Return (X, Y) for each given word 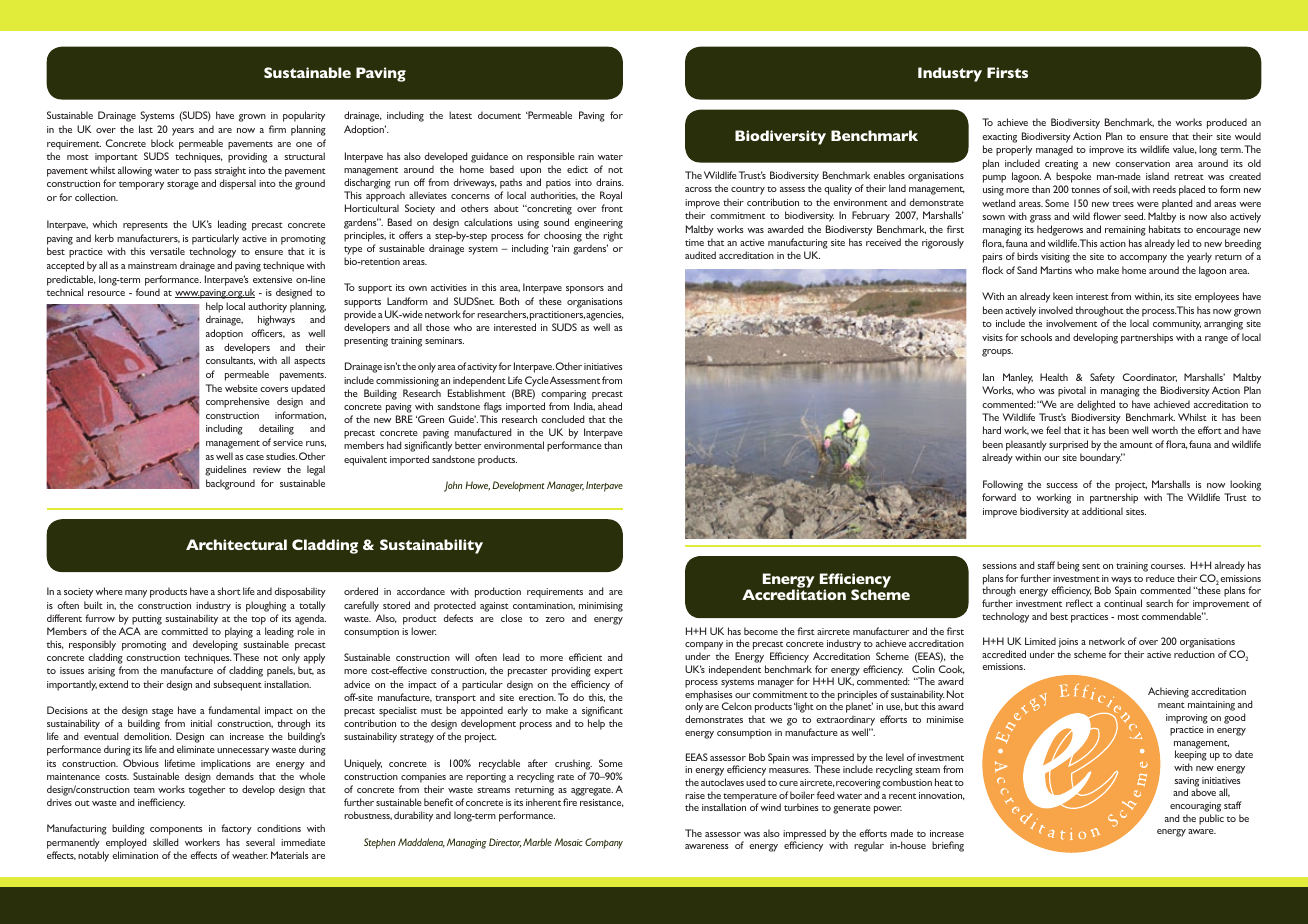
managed (1054, 150)
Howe (477, 486)
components (176, 830)
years (183, 132)
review (267, 469)
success (1062, 485)
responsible (551, 157)
